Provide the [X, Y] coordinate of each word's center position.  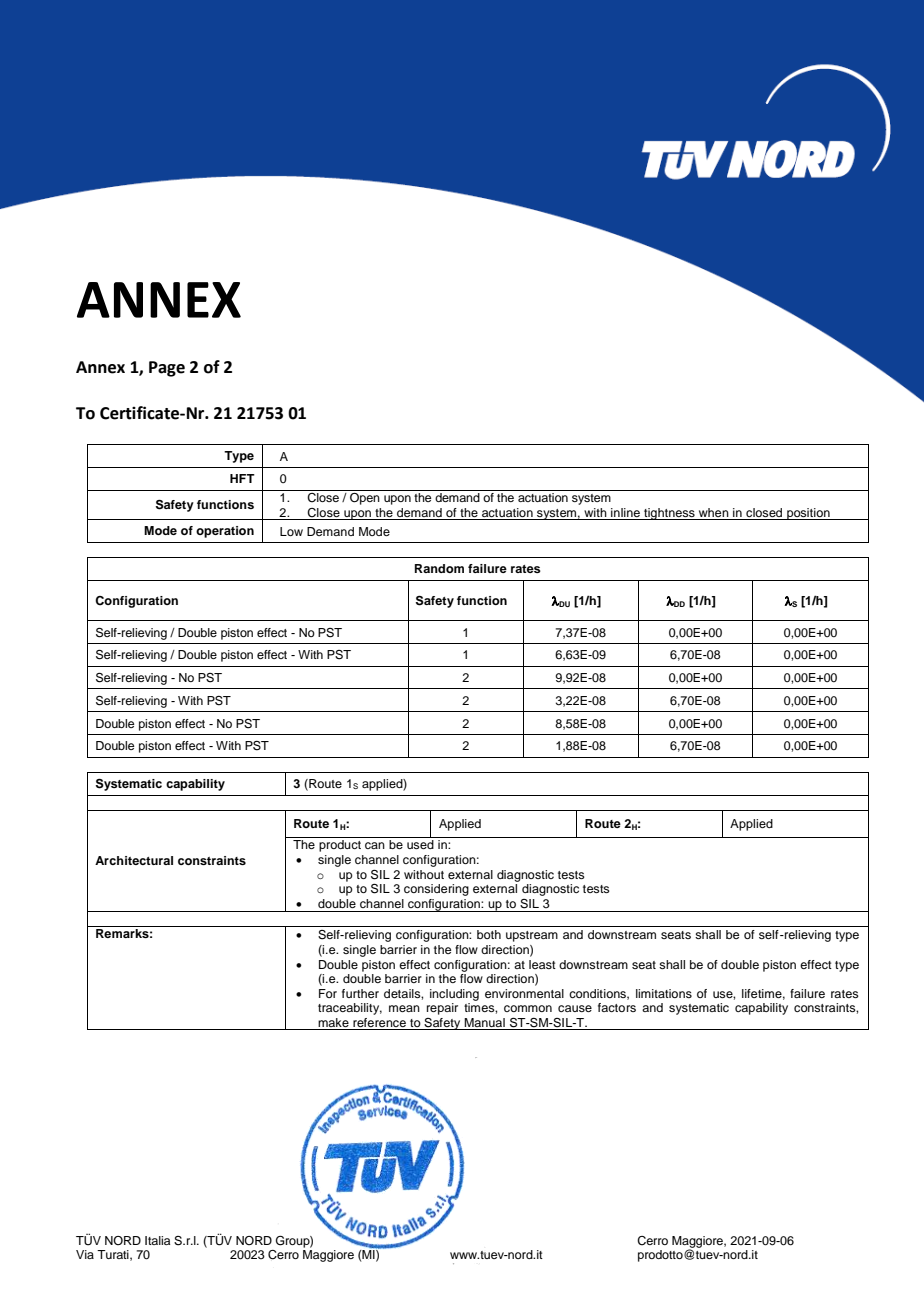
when [714, 512]
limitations [664, 993]
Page [167, 369]
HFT [242, 478]
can [375, 845]
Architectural [134, 860]
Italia [157, 1240]
